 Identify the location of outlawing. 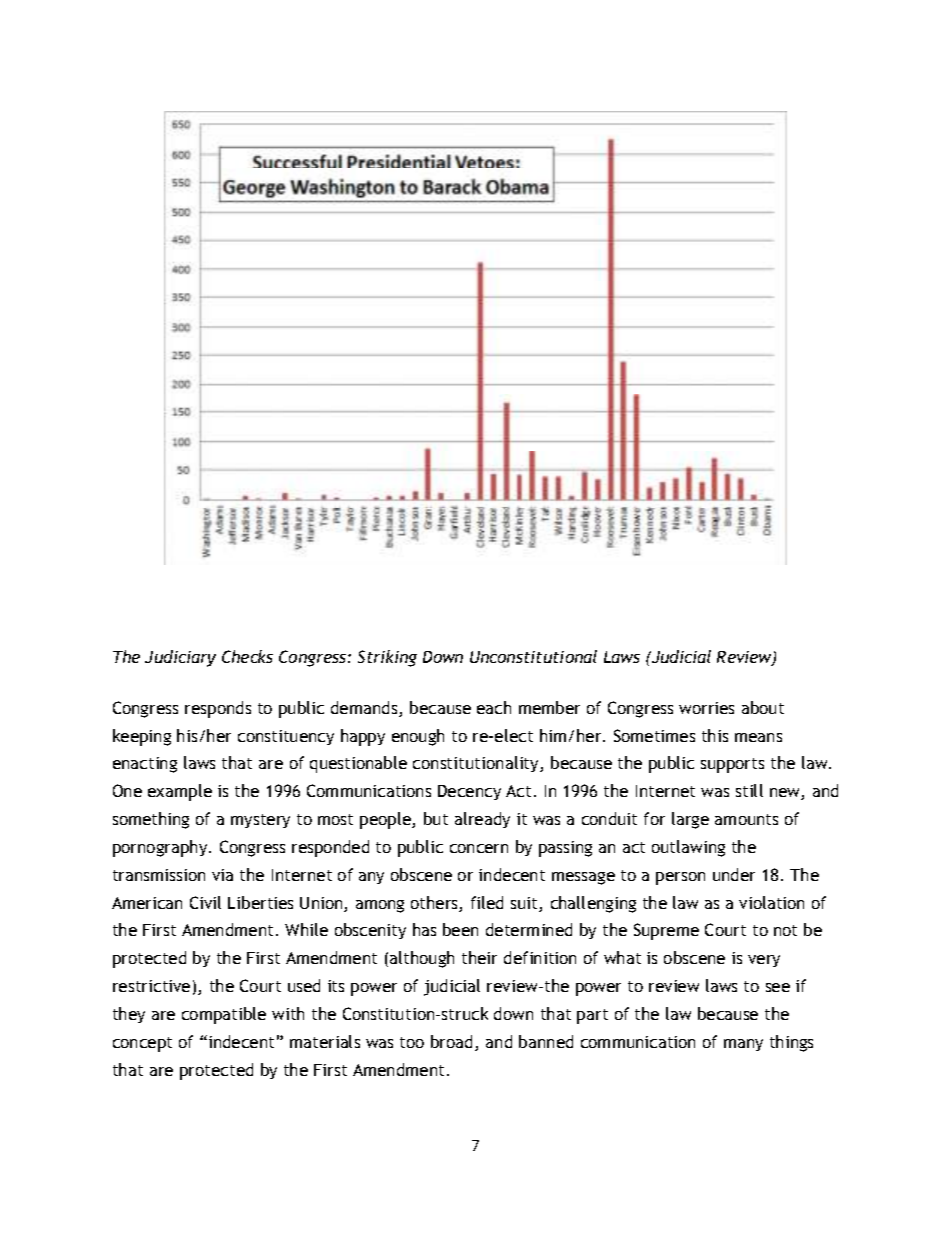
(688, 848).
